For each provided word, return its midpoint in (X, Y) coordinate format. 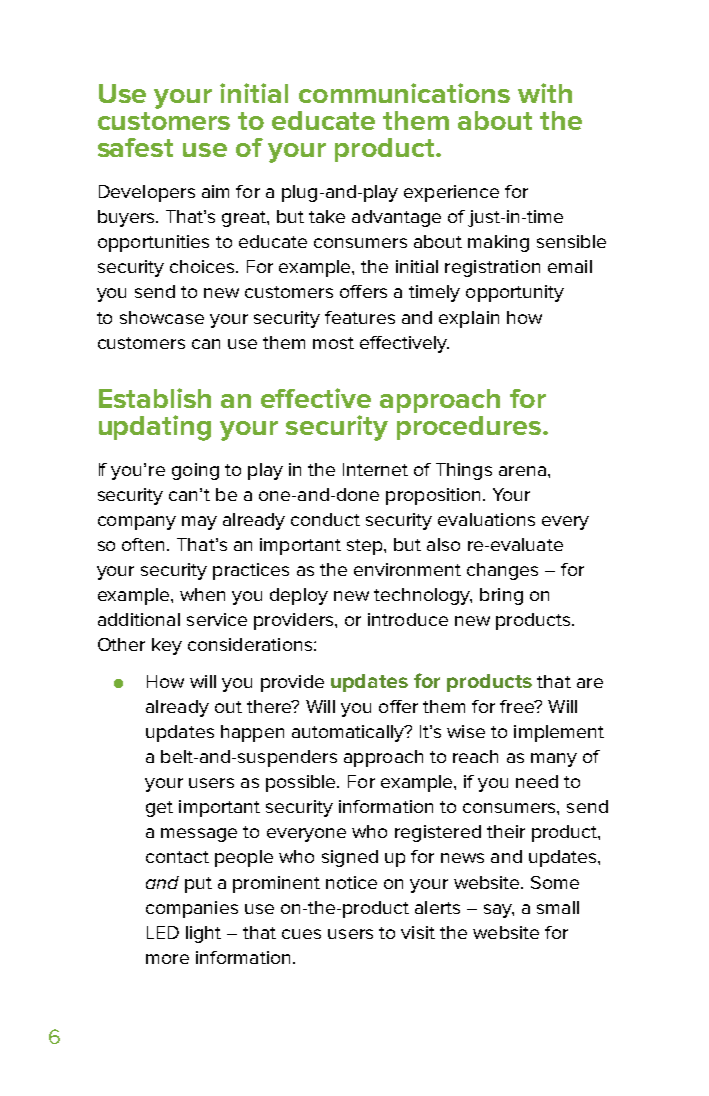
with (545, 93)
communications (404, 93)
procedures (469, 428)
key (167, 646)
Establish (155, 398)
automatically (349, 733)
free (518, 706)
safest (135, 147)
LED (163, 932)
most (333, 343)
